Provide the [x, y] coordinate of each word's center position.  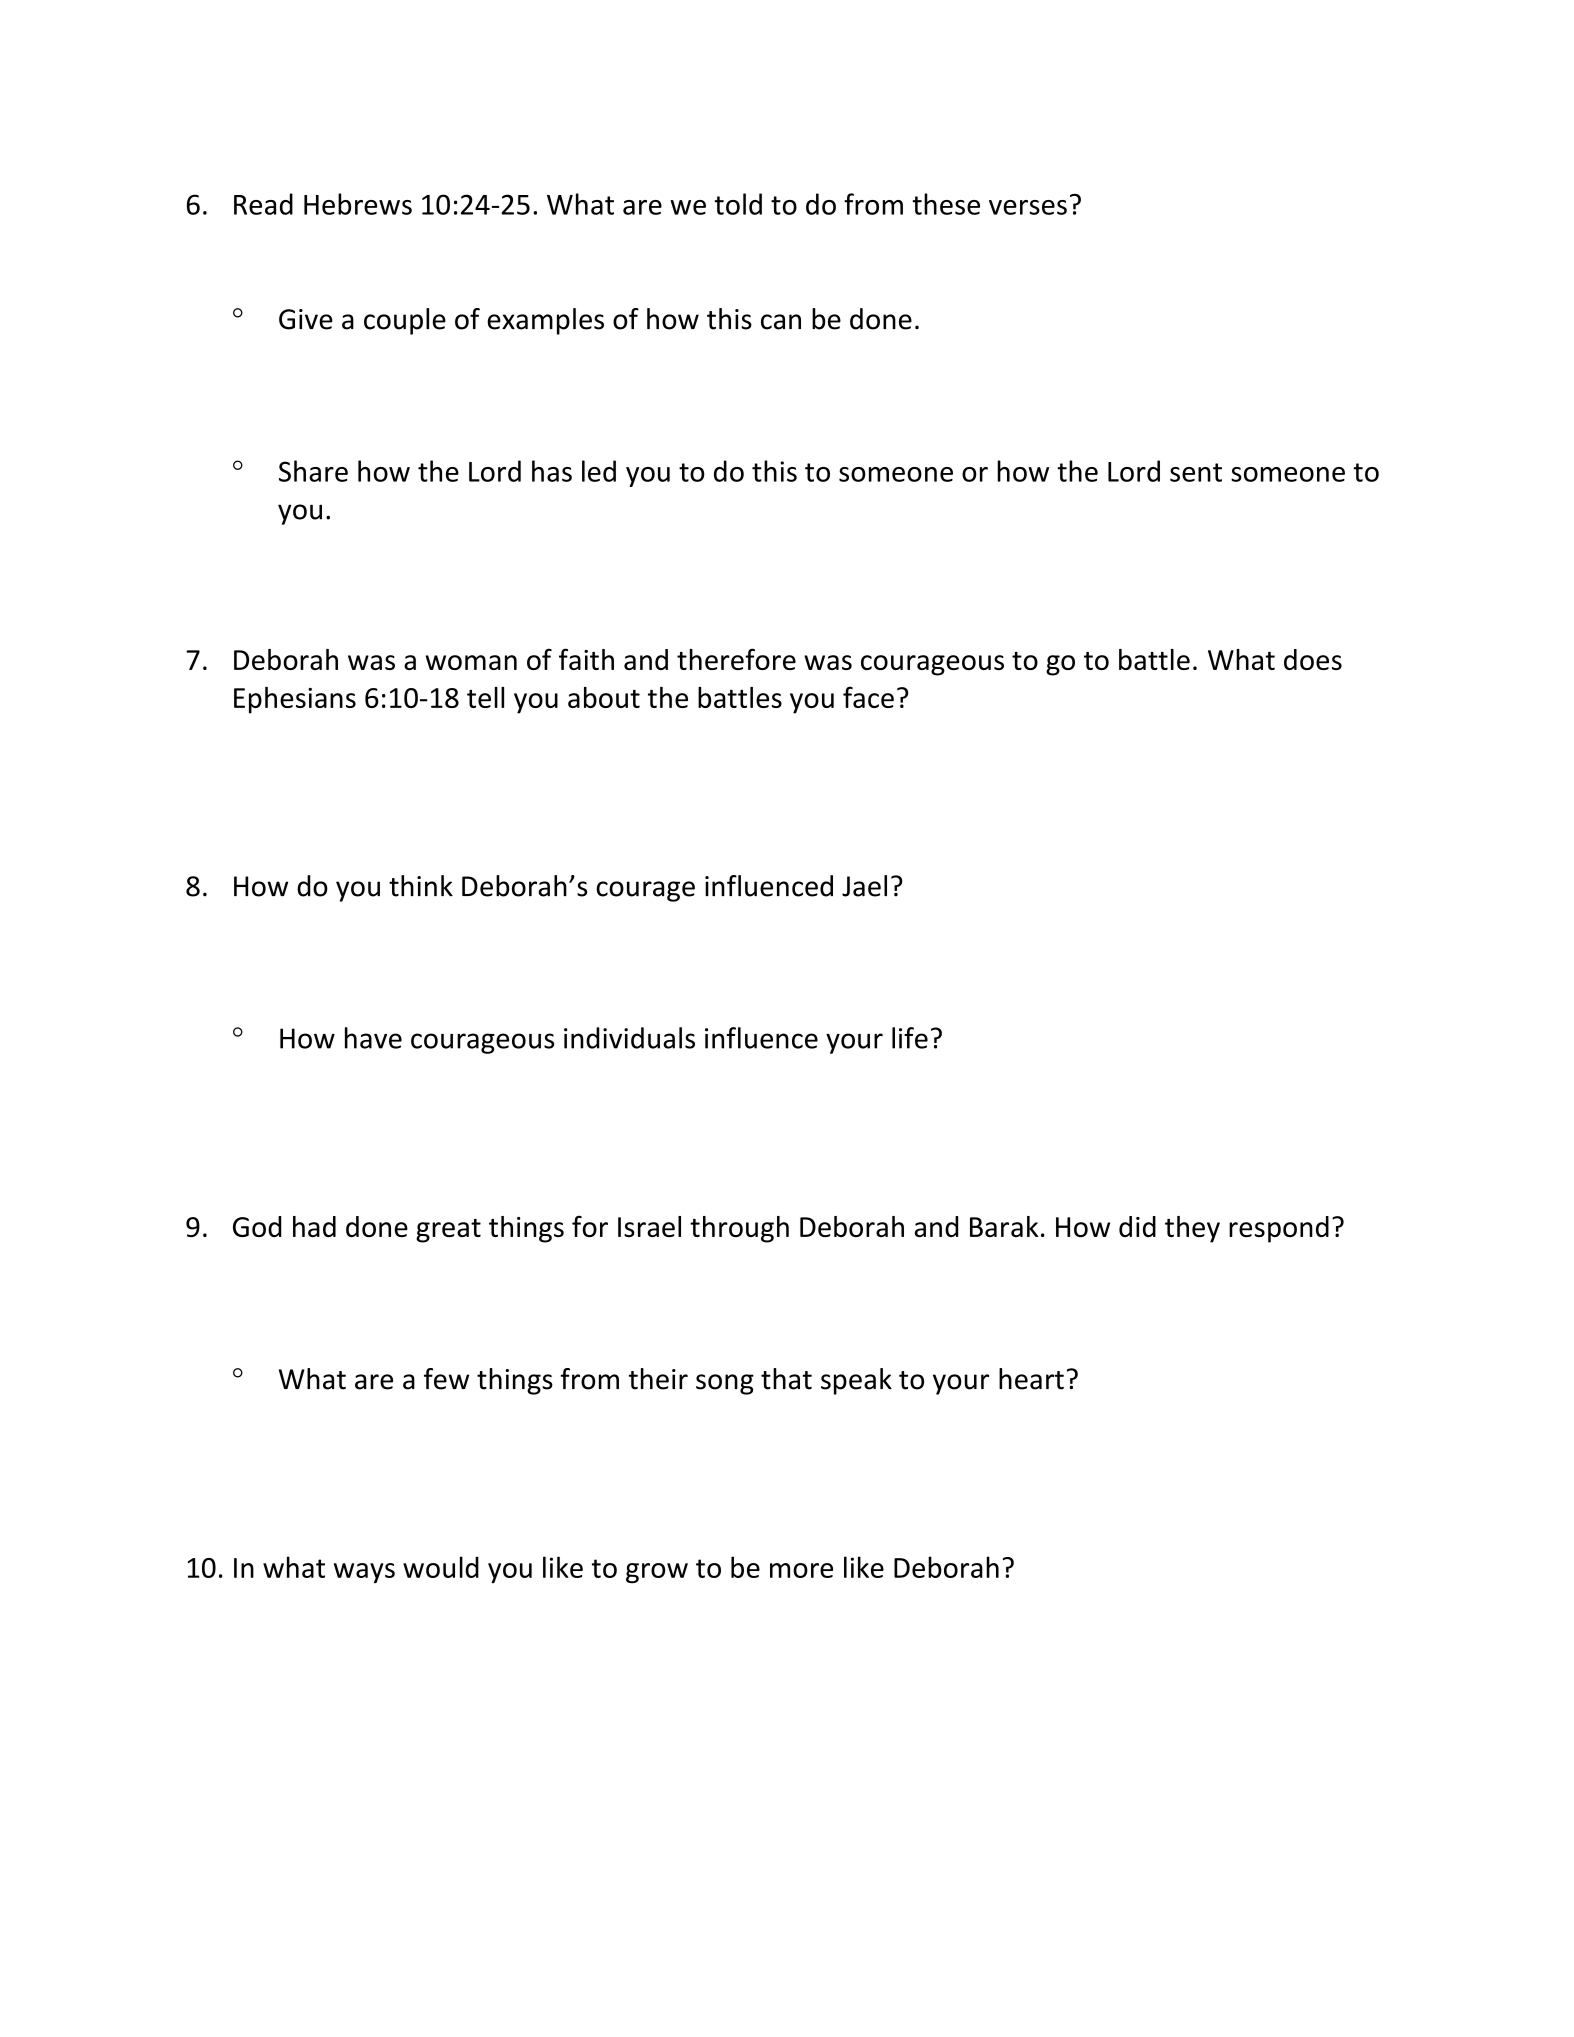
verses [1028, 207]
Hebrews [358, 204]
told [738, 204]
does [1313, 659]
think [421, 886]
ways [364, 1573]
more [801, 1570]
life [910, 1038]
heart [1031, 1379]
